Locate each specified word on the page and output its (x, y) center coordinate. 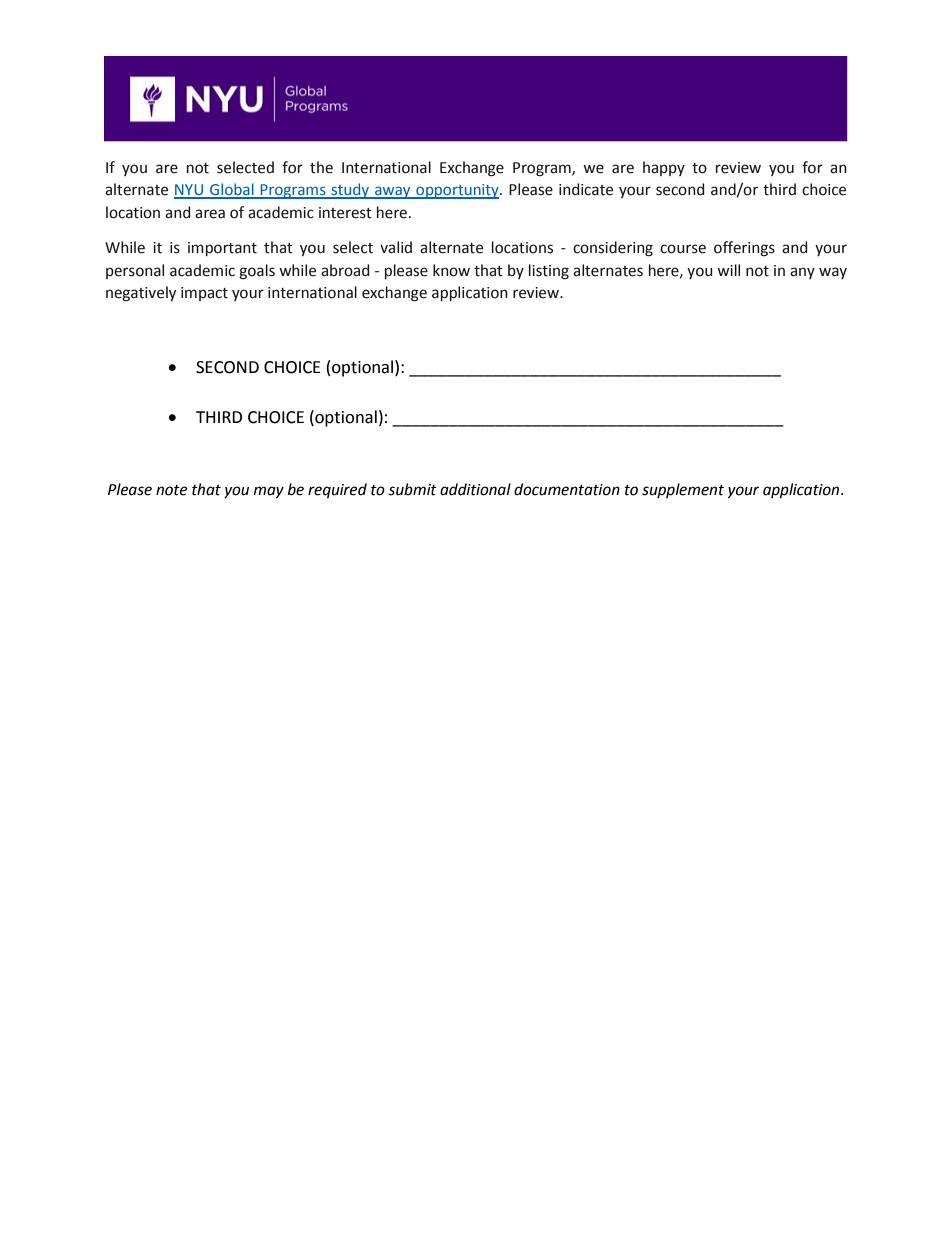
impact (204, 294)
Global (232, 190)
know (451, 270)
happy (664, 168)
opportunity (457, 191)
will (728, 270)
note (171, 490)
